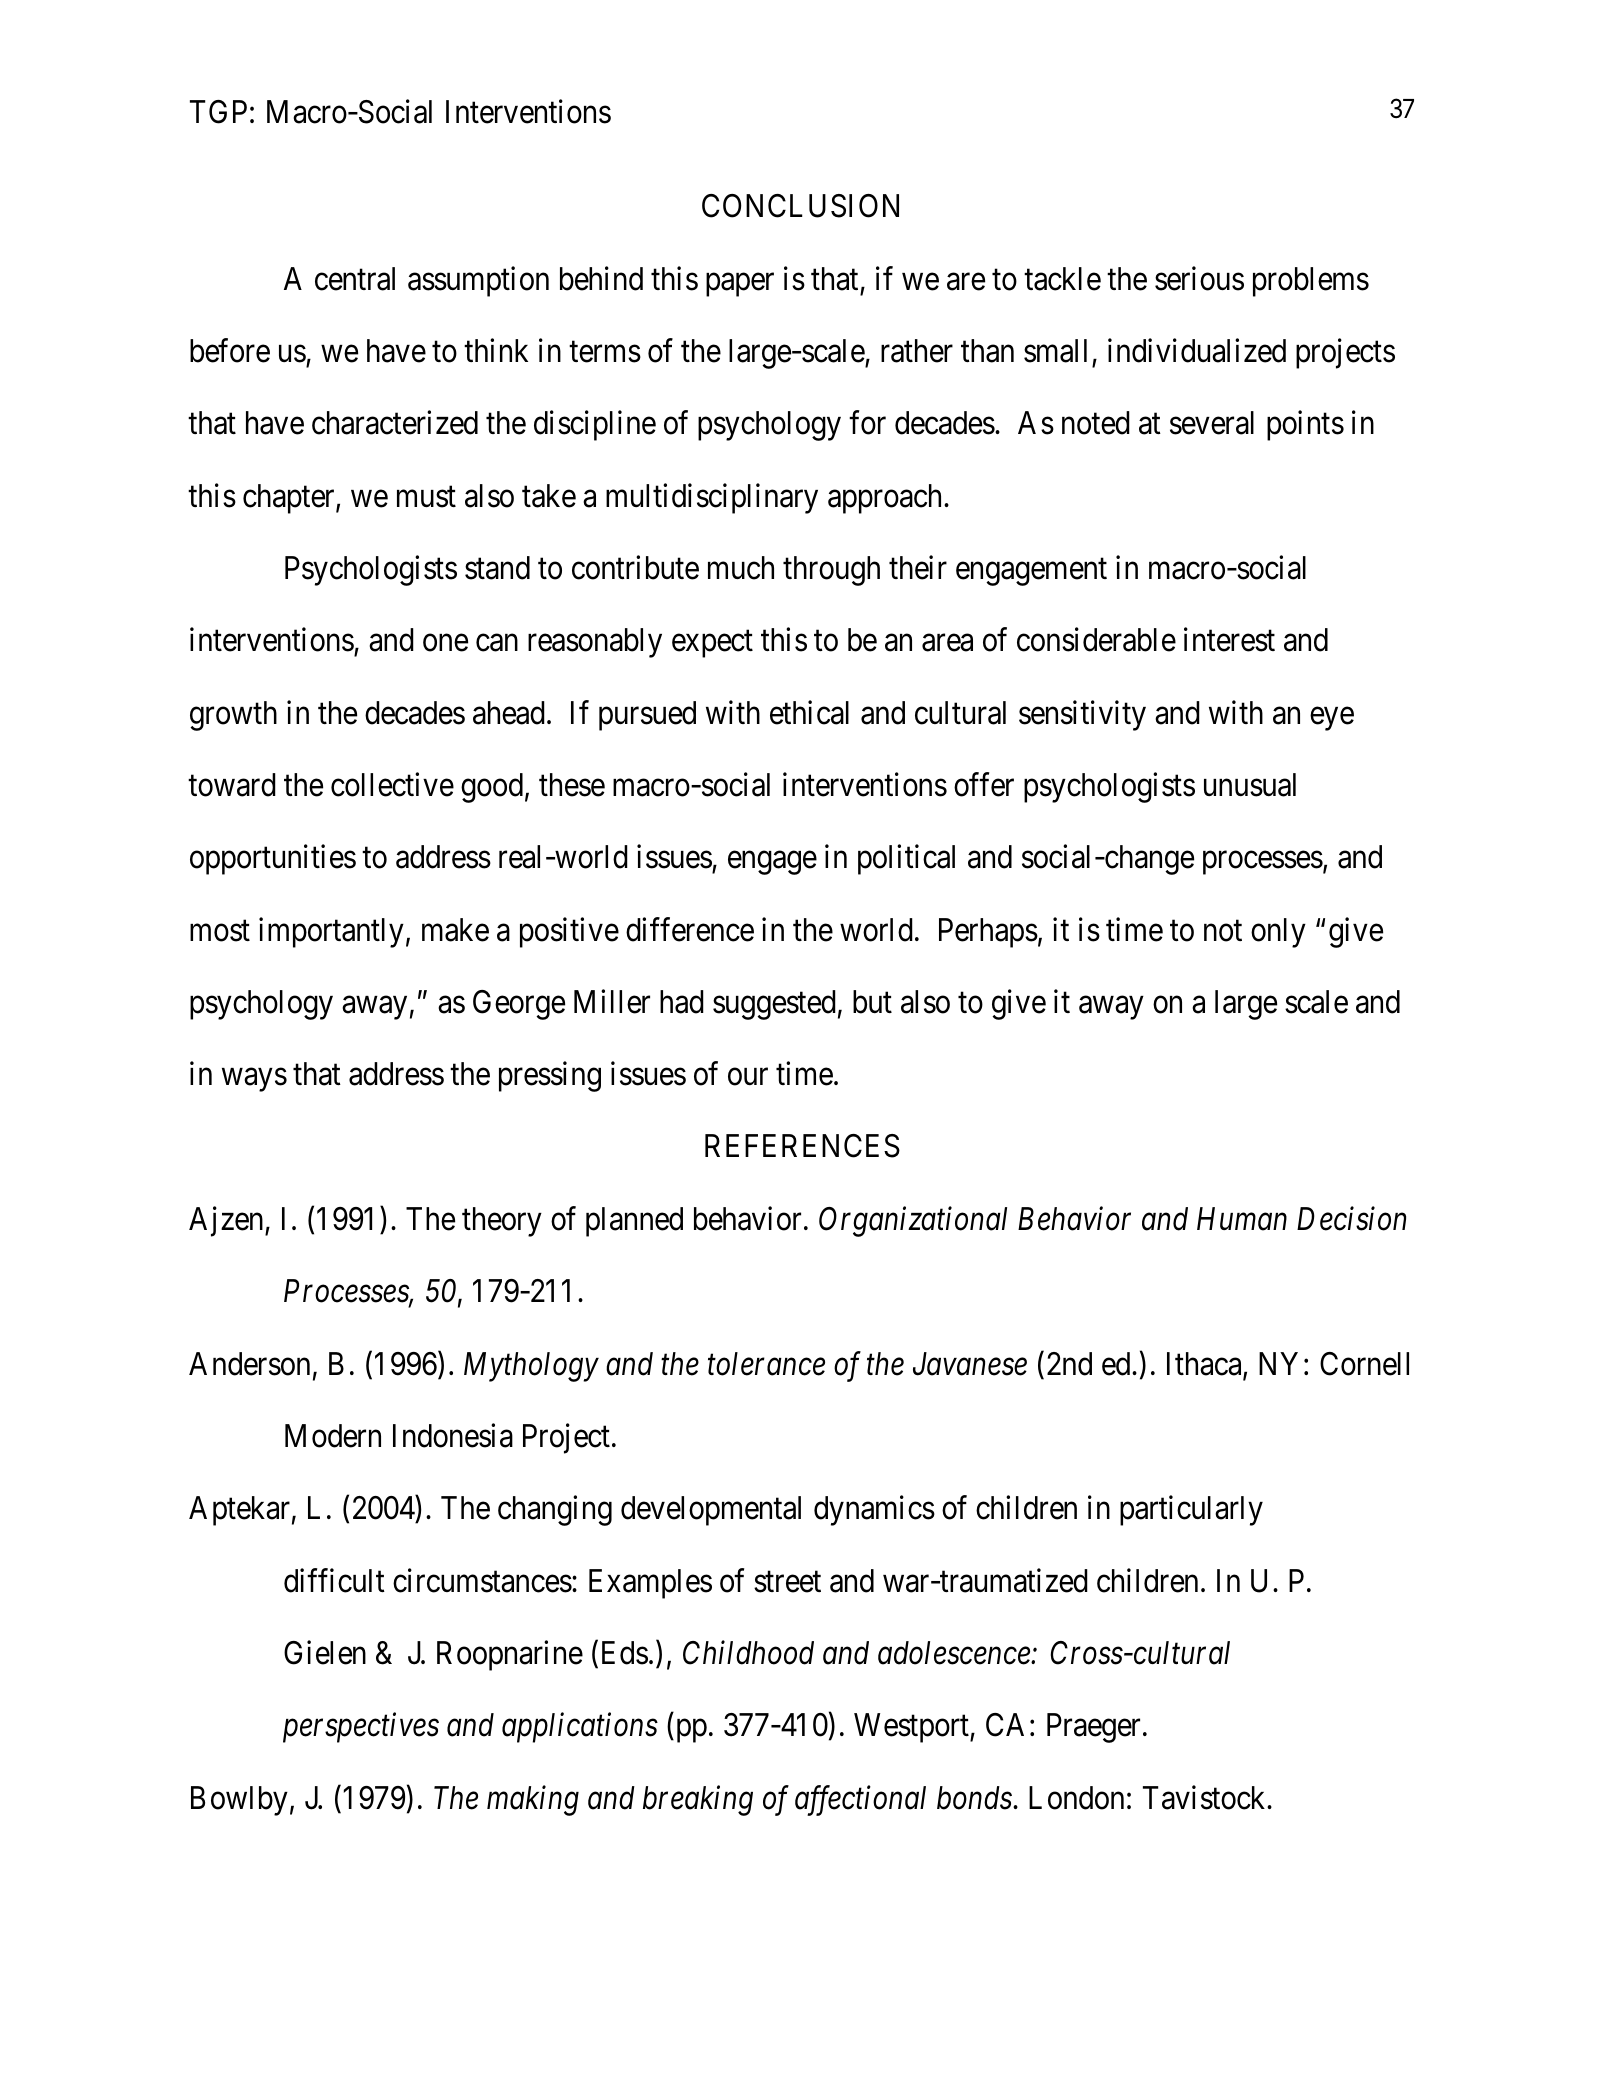 This screenshot has height=2076, width=1604. Describe the element at coordinates (361, 1728) in the screenshot. I see `perspectives` at that location.
